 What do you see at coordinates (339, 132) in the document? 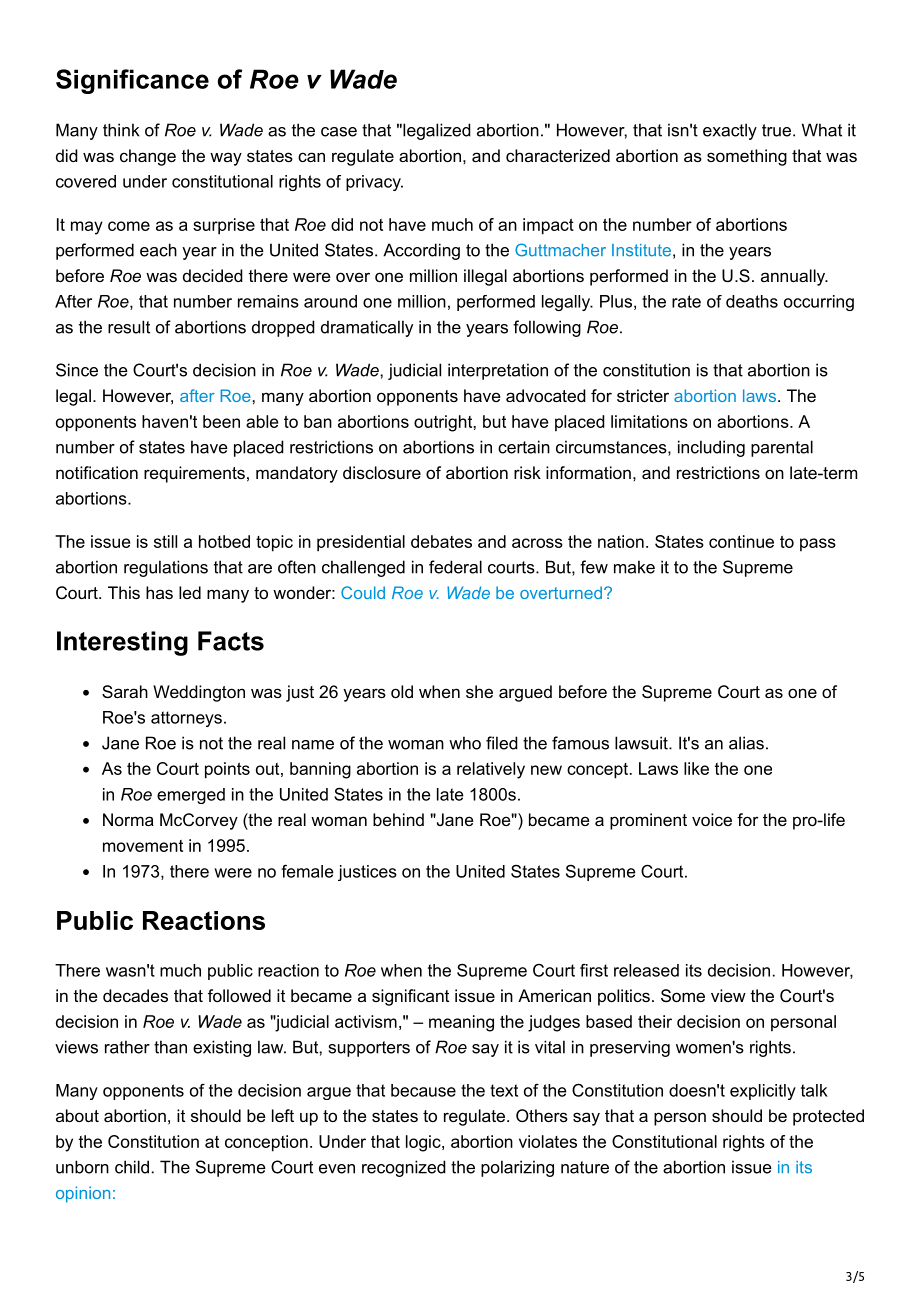
I see `case` at bounding box center [339, 132].
